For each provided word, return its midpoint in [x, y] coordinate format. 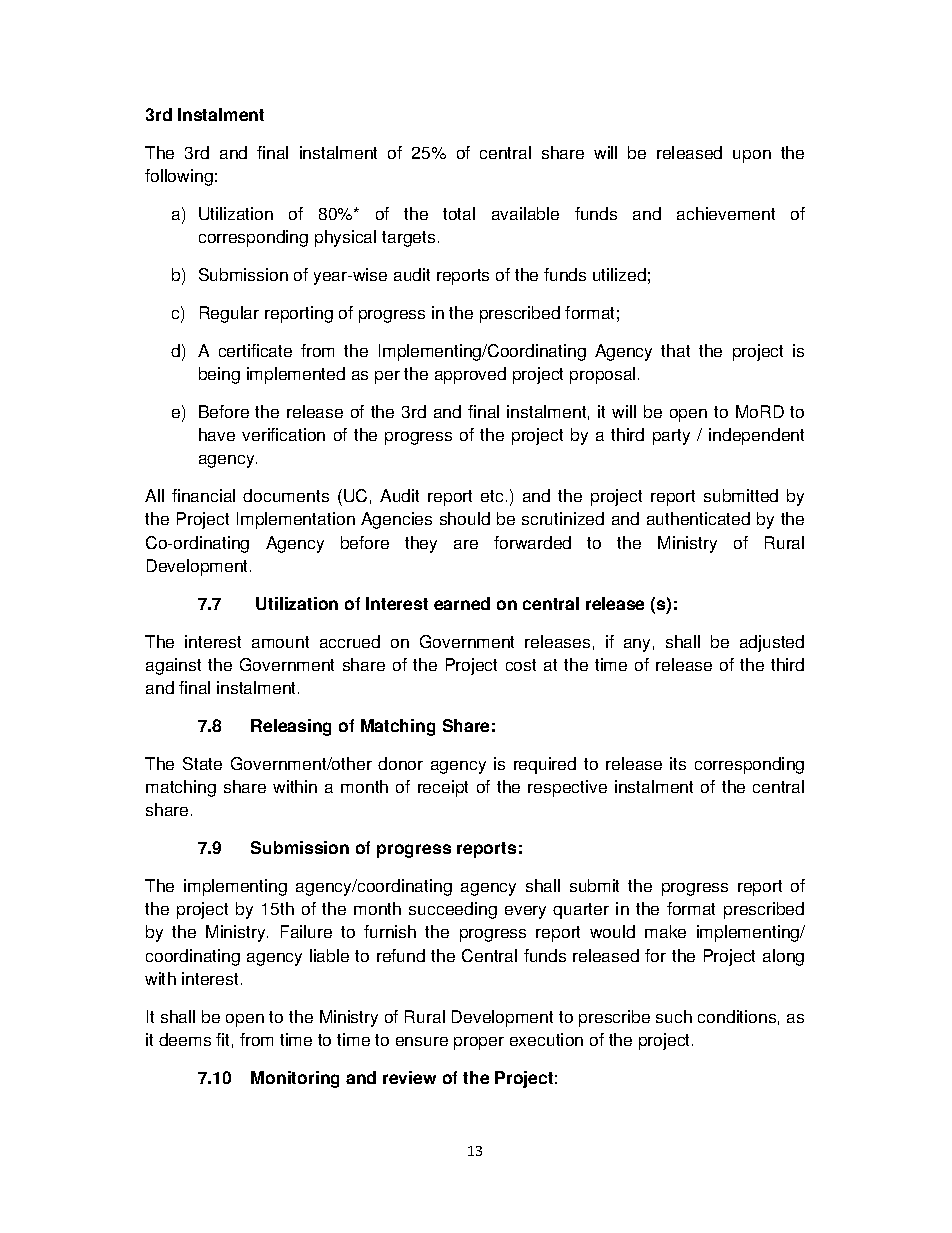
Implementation [296, 520]
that [675, 350]
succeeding [453, 910]
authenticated [698, 518]
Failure [306, 931]
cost [521, 665]
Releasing [291, 727]
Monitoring [295, 1079]
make [665, 931]
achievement [726, 213]
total [459, 213]
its [678, 763]
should [465, 518]
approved [470, 375]
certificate [255, 350]
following [179, 177]
